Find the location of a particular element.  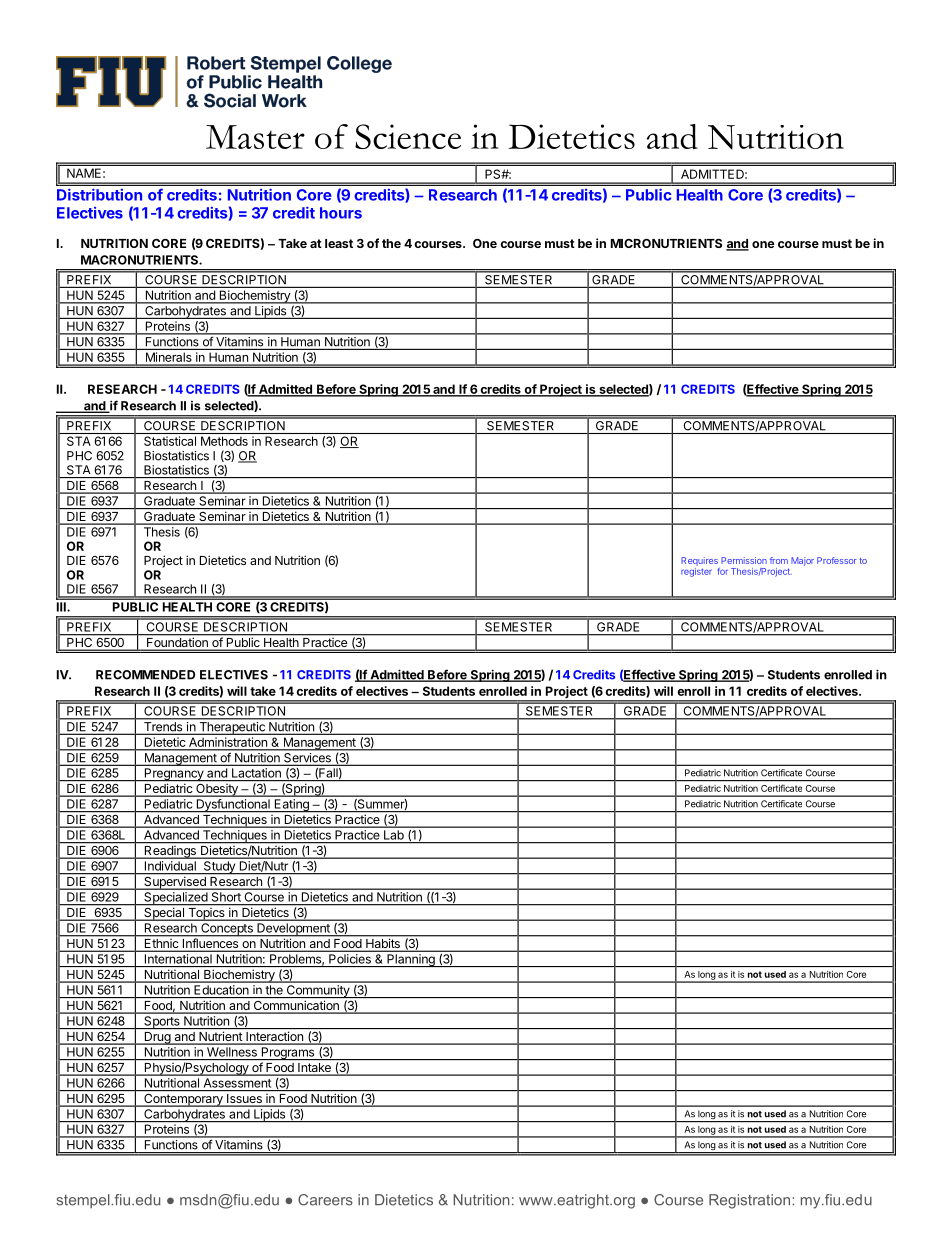

register is located at coordinates (696, 572).
